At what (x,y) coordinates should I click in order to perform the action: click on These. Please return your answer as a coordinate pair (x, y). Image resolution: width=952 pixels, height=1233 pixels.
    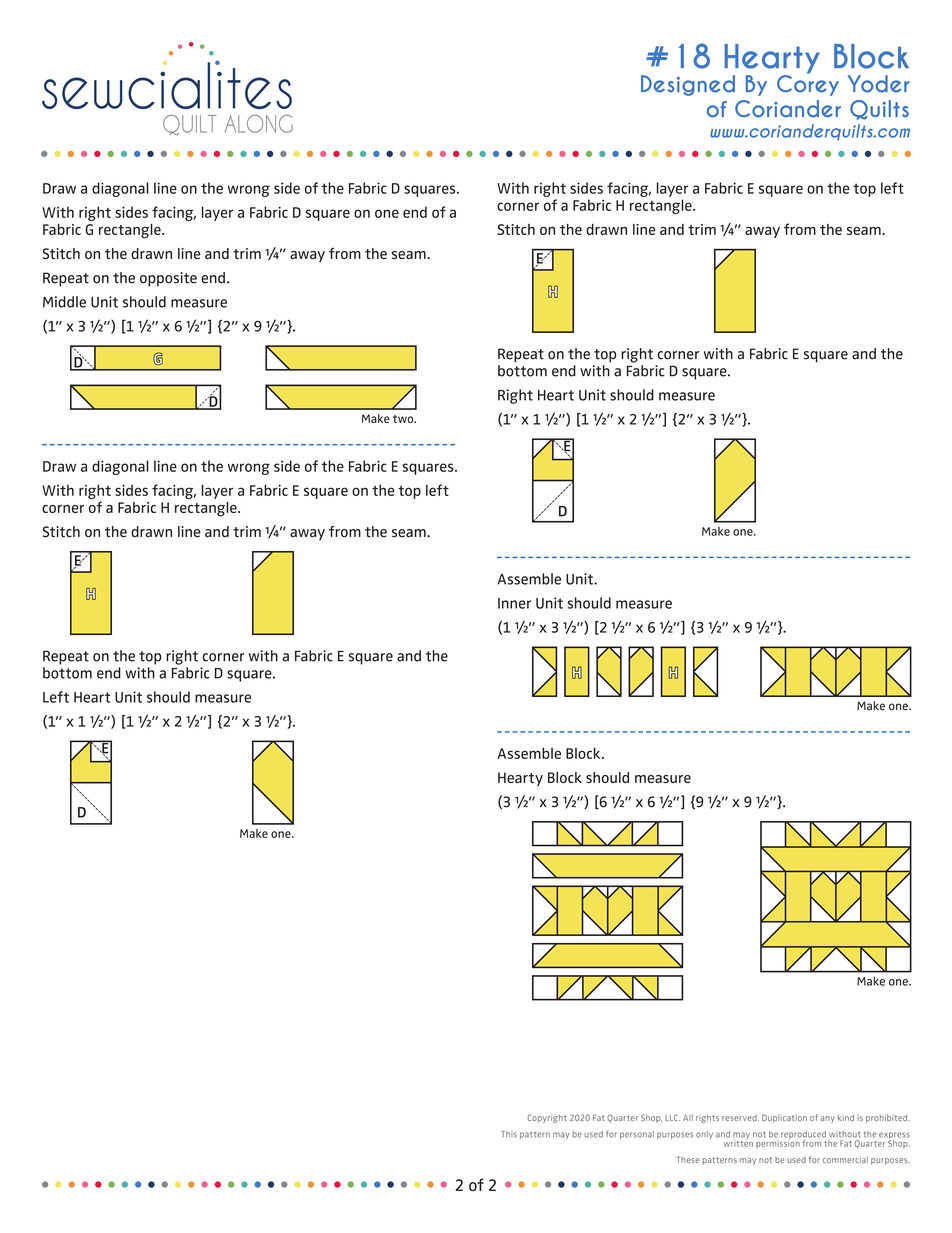
    Looking at the image, I should click on (688, 1159).
